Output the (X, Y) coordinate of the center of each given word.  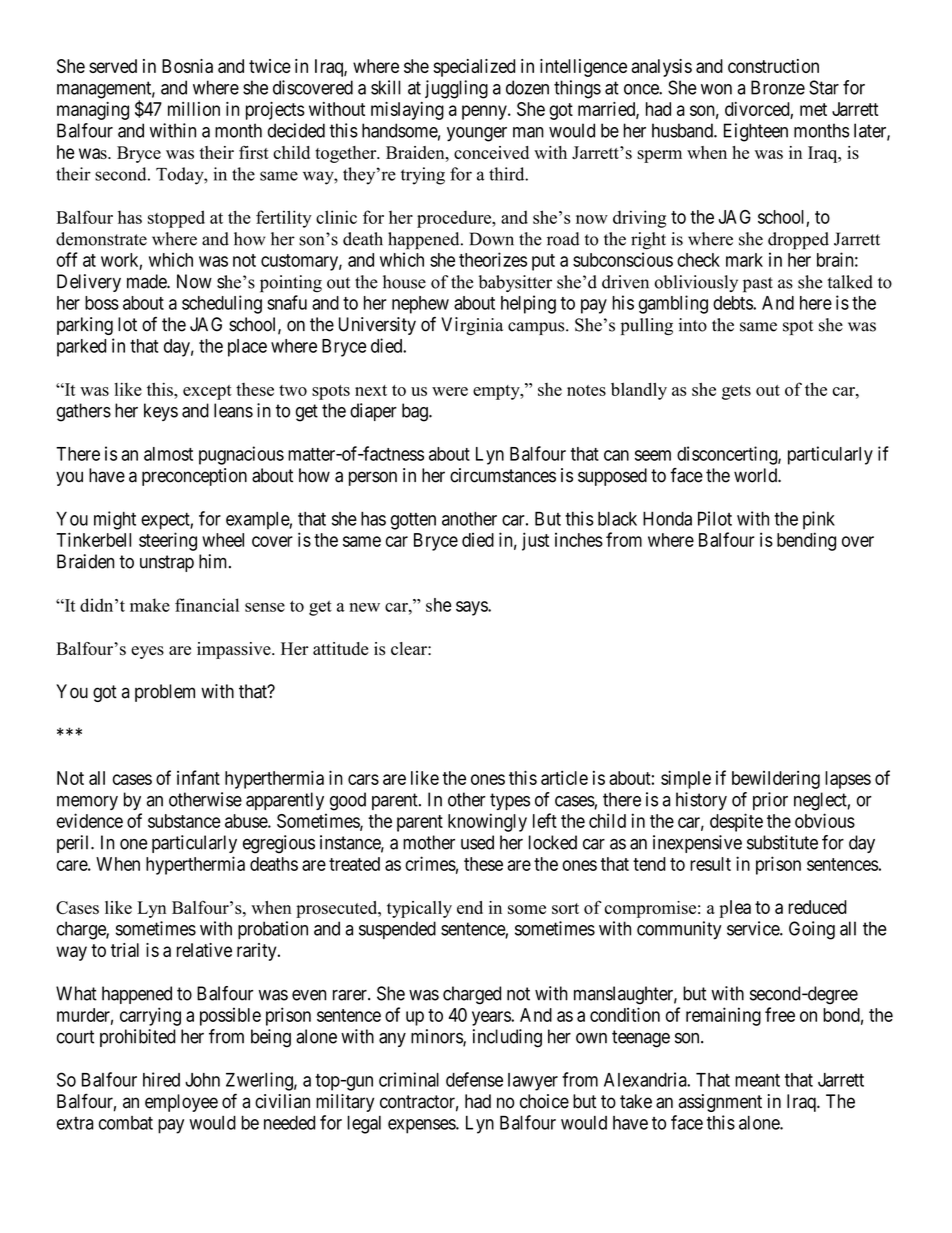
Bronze (778, 87)
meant (757, 1080)
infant (198, 777)
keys (161, 412)
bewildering (776, 780)
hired (161, 1079)
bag (416, 412)
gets (736, 392)
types (510, 801)
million (194, 109)
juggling (456, 89)
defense (474, 1079)
